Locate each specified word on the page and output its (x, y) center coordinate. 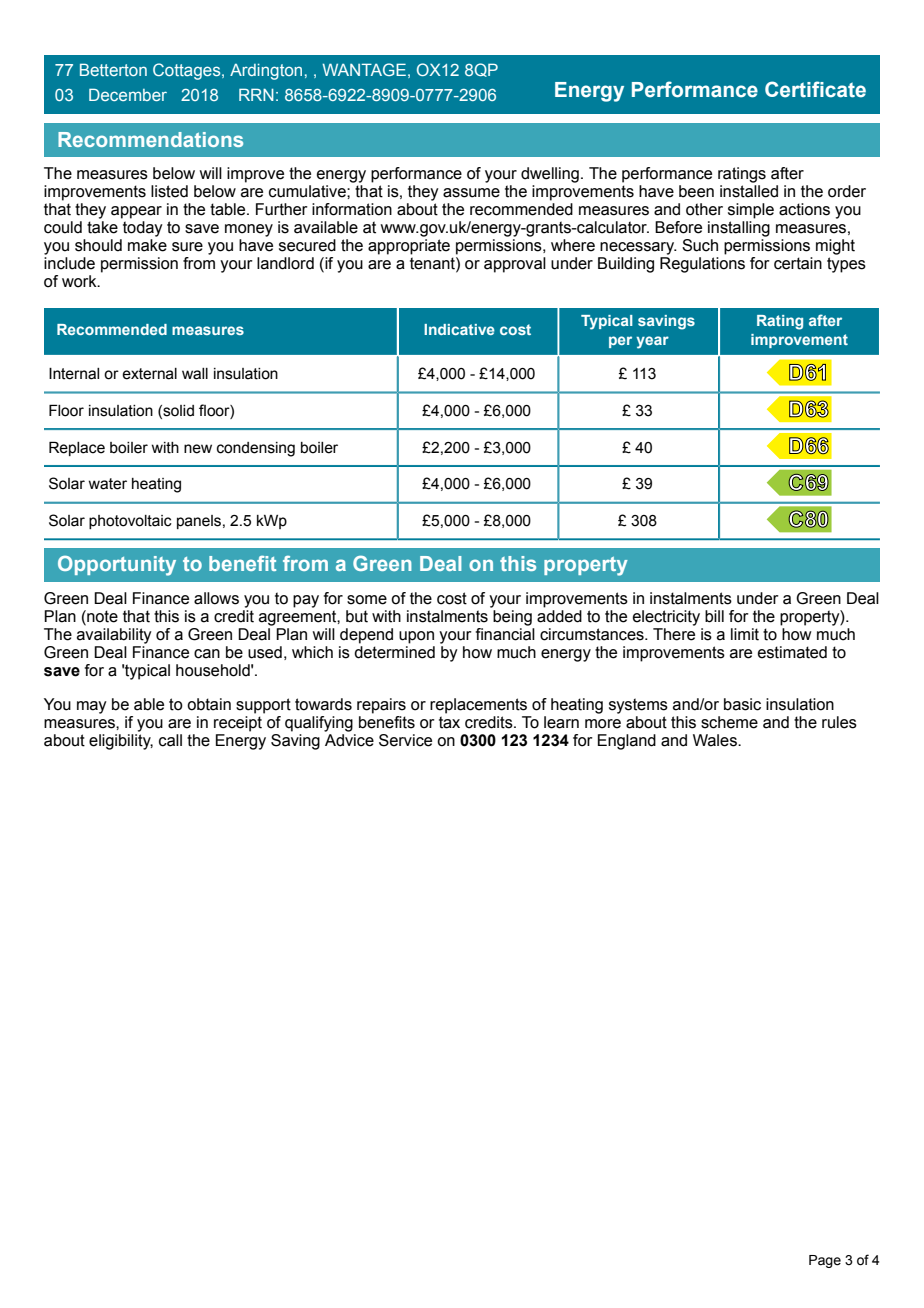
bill (714, 616)
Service (405, 740)
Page (825, 1261)
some (367, 600)
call (170, 740)
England (627, 742)
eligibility (121, 742)
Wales (716, 740)
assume (471, 193)
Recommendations (150, 139)
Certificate (815, 89)
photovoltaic (130, 522)
